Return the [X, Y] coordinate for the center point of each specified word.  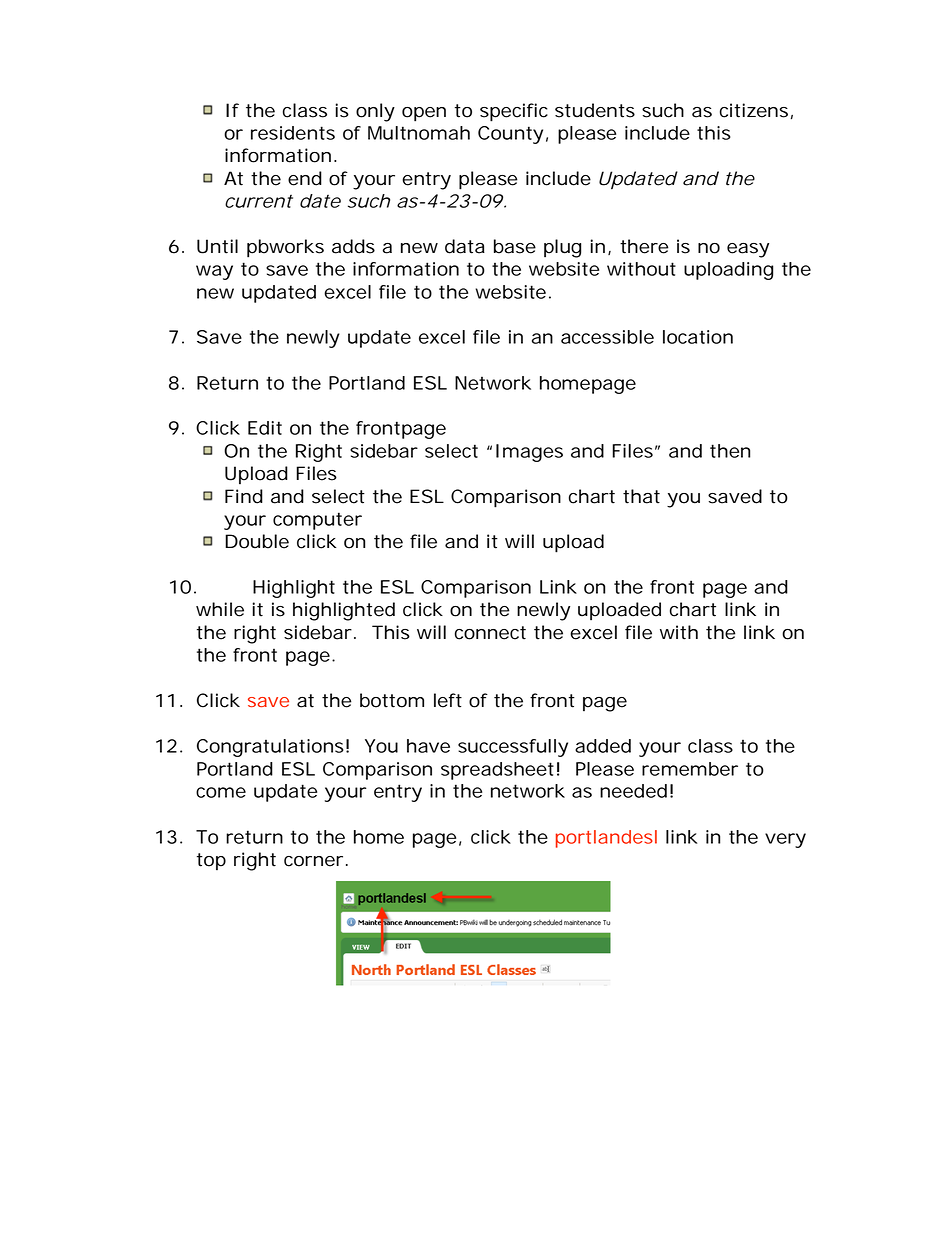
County [510, 135]
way [214, 272]
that [641, 496]
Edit [265, 428]
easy [748, 250]
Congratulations [270, 748]
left [448, 700]
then [730, 451]
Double [257, 541]
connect [490, 633]
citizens [754, 110]
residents [293, 133]
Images [529, 453]
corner [313, 861]
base [515, 246]
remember [690, 769]
